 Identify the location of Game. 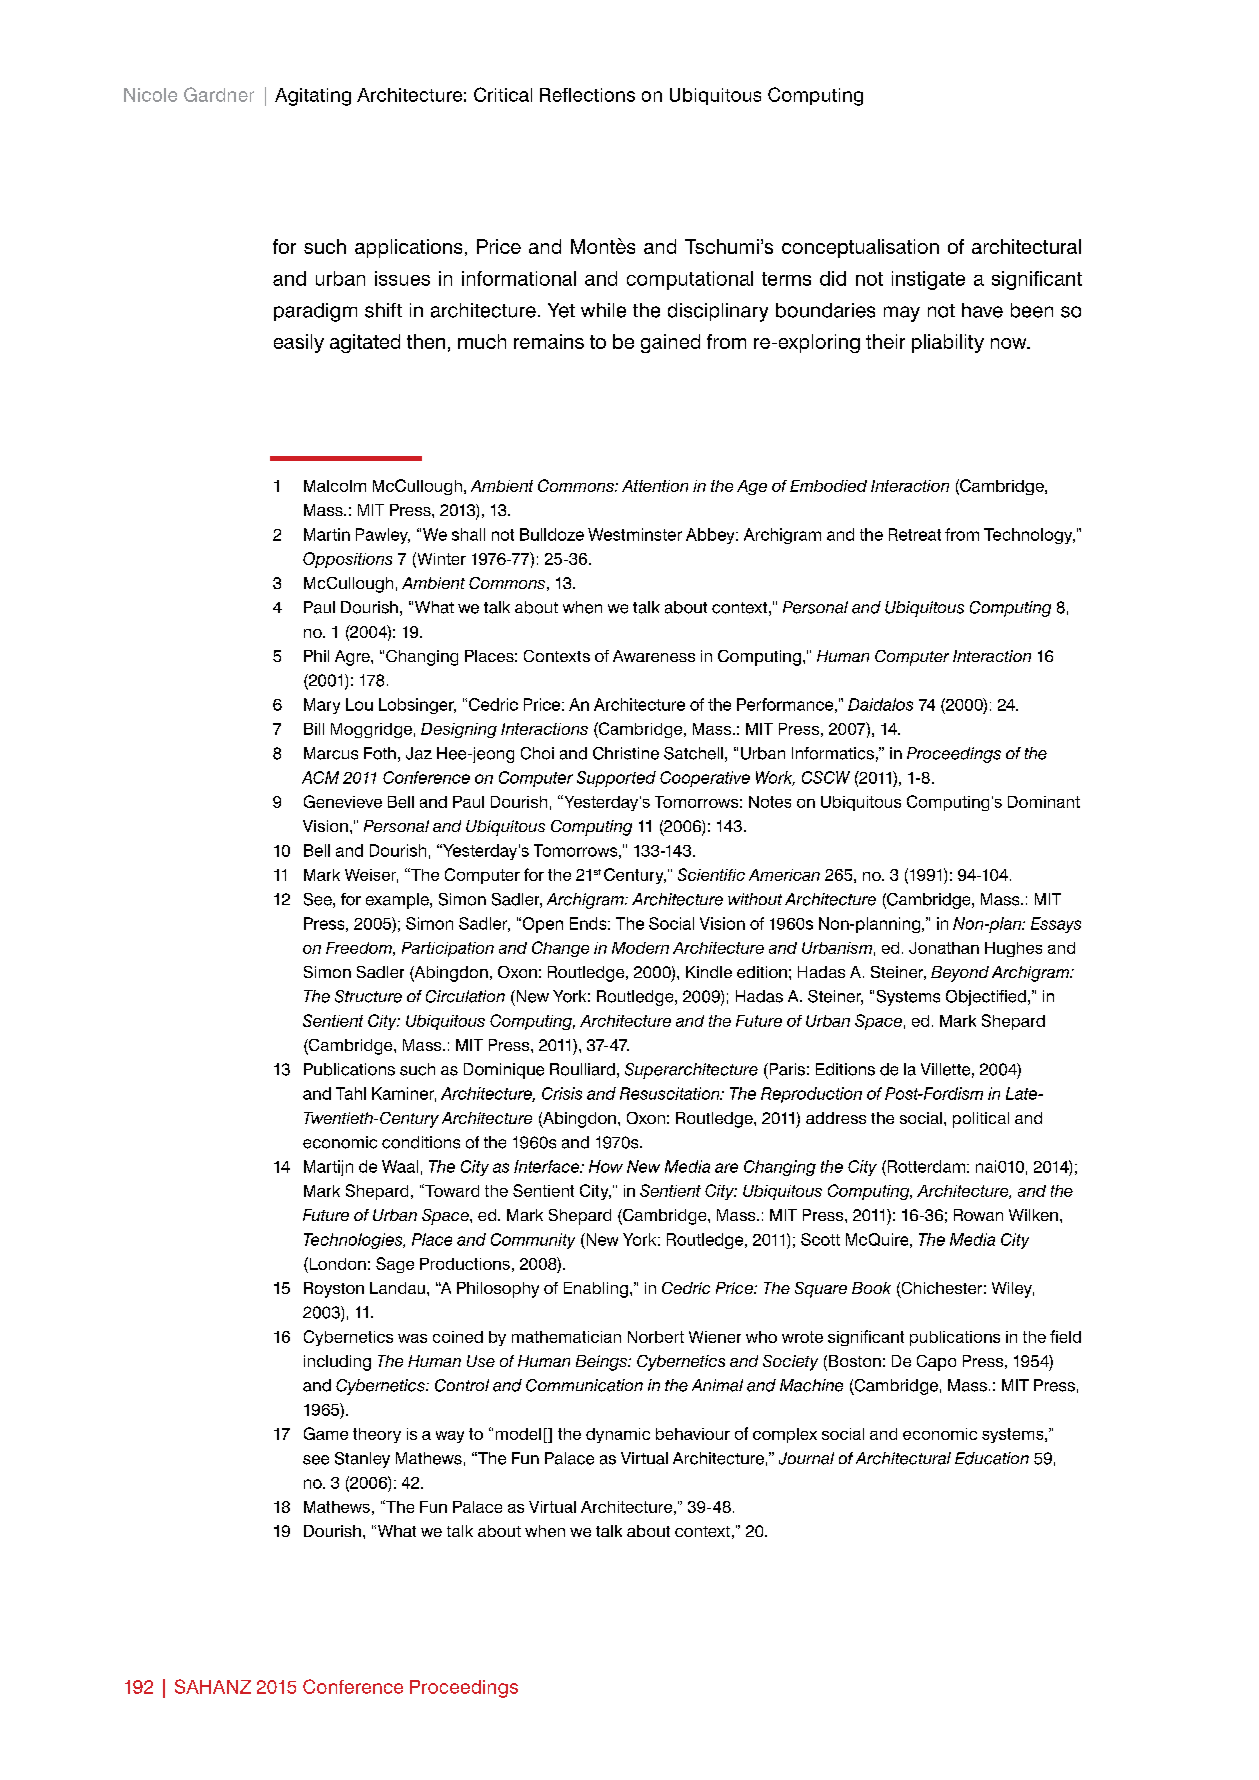
(326, 1433).
